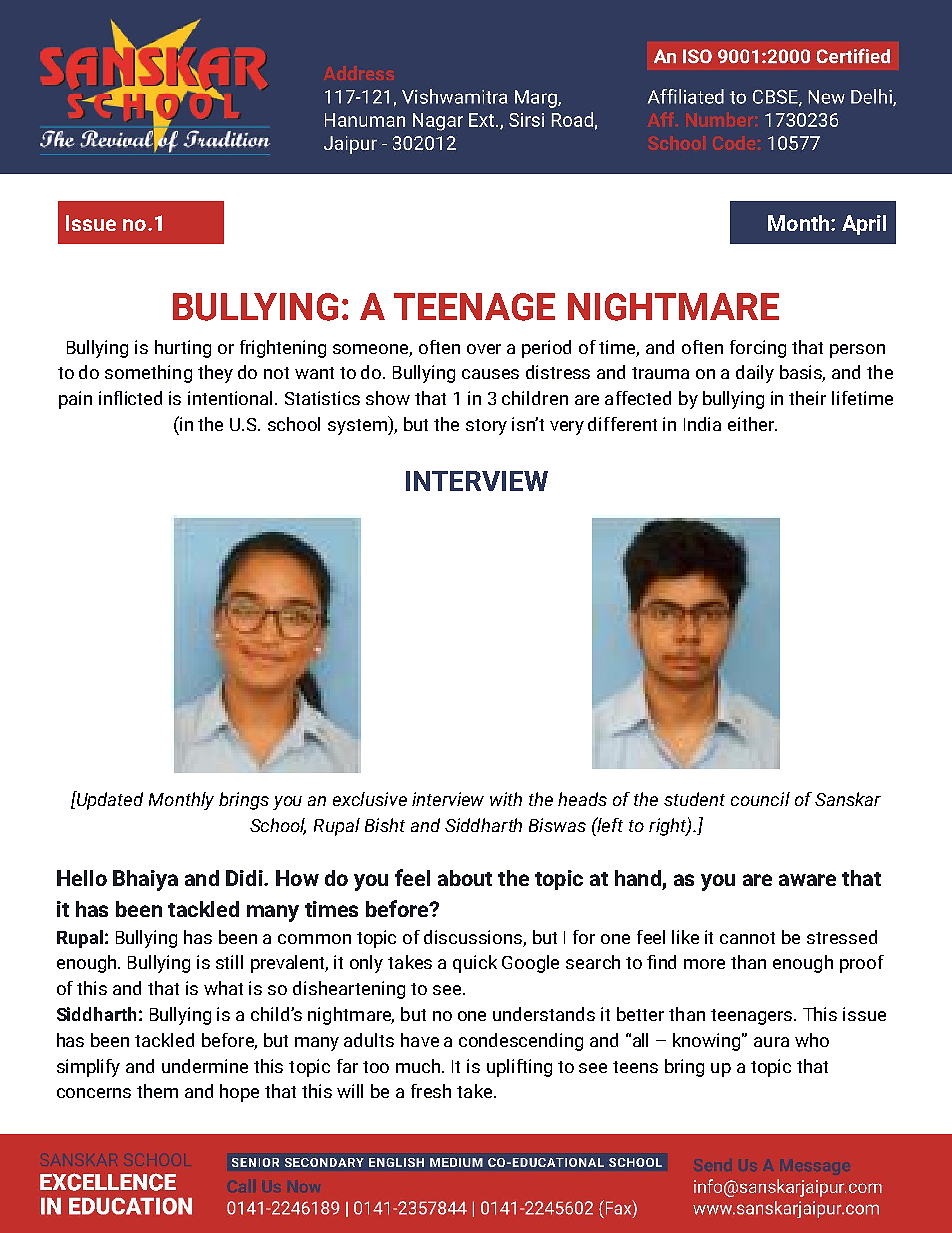 Image resolution: width=952 pixels, height=1233 pixels. Describe the element at coordinates (484, 349) in the image. I see `over` at that location.
